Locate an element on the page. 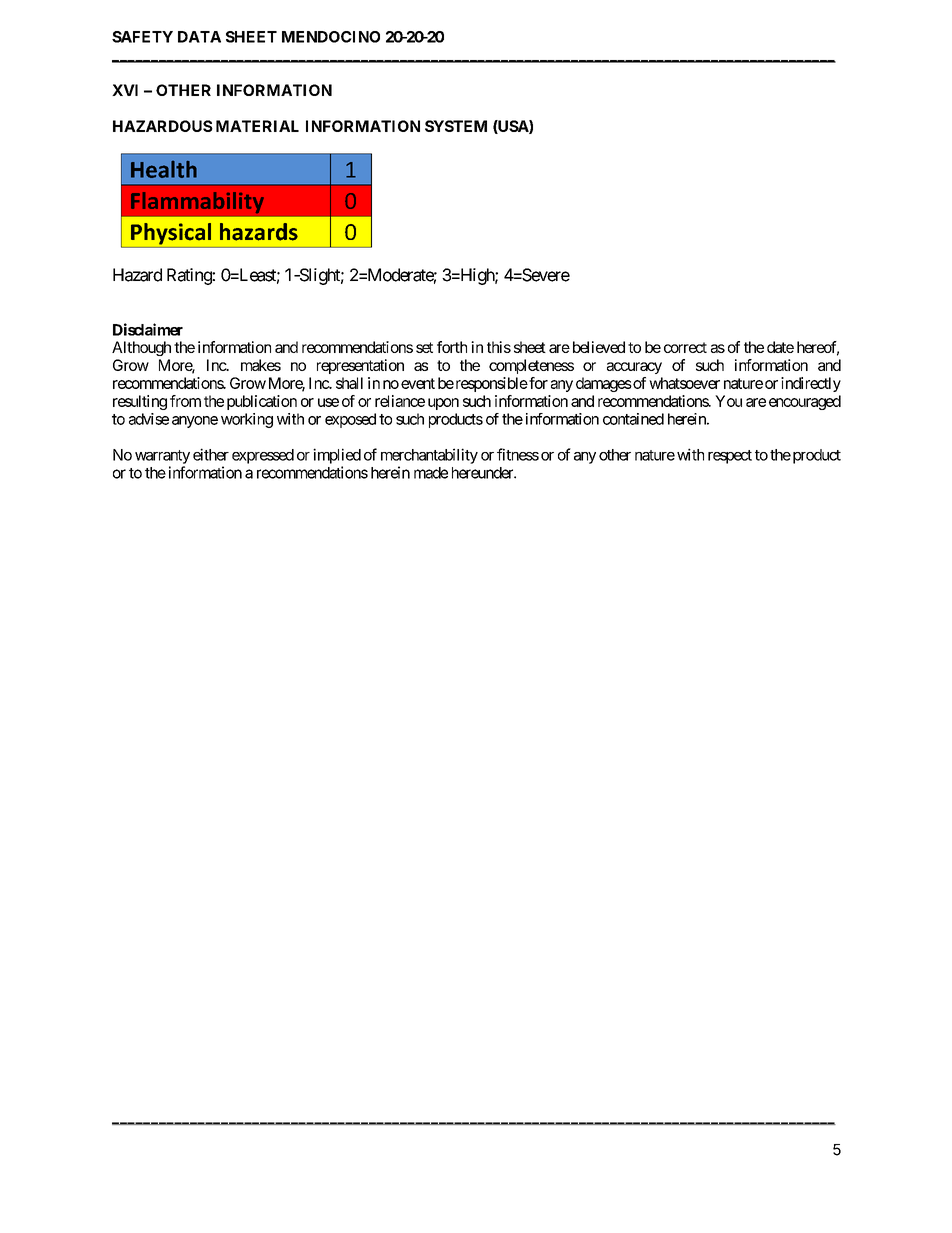 The width and height of the page is (952, 1233). respect is located at coordinates (730, 457).
